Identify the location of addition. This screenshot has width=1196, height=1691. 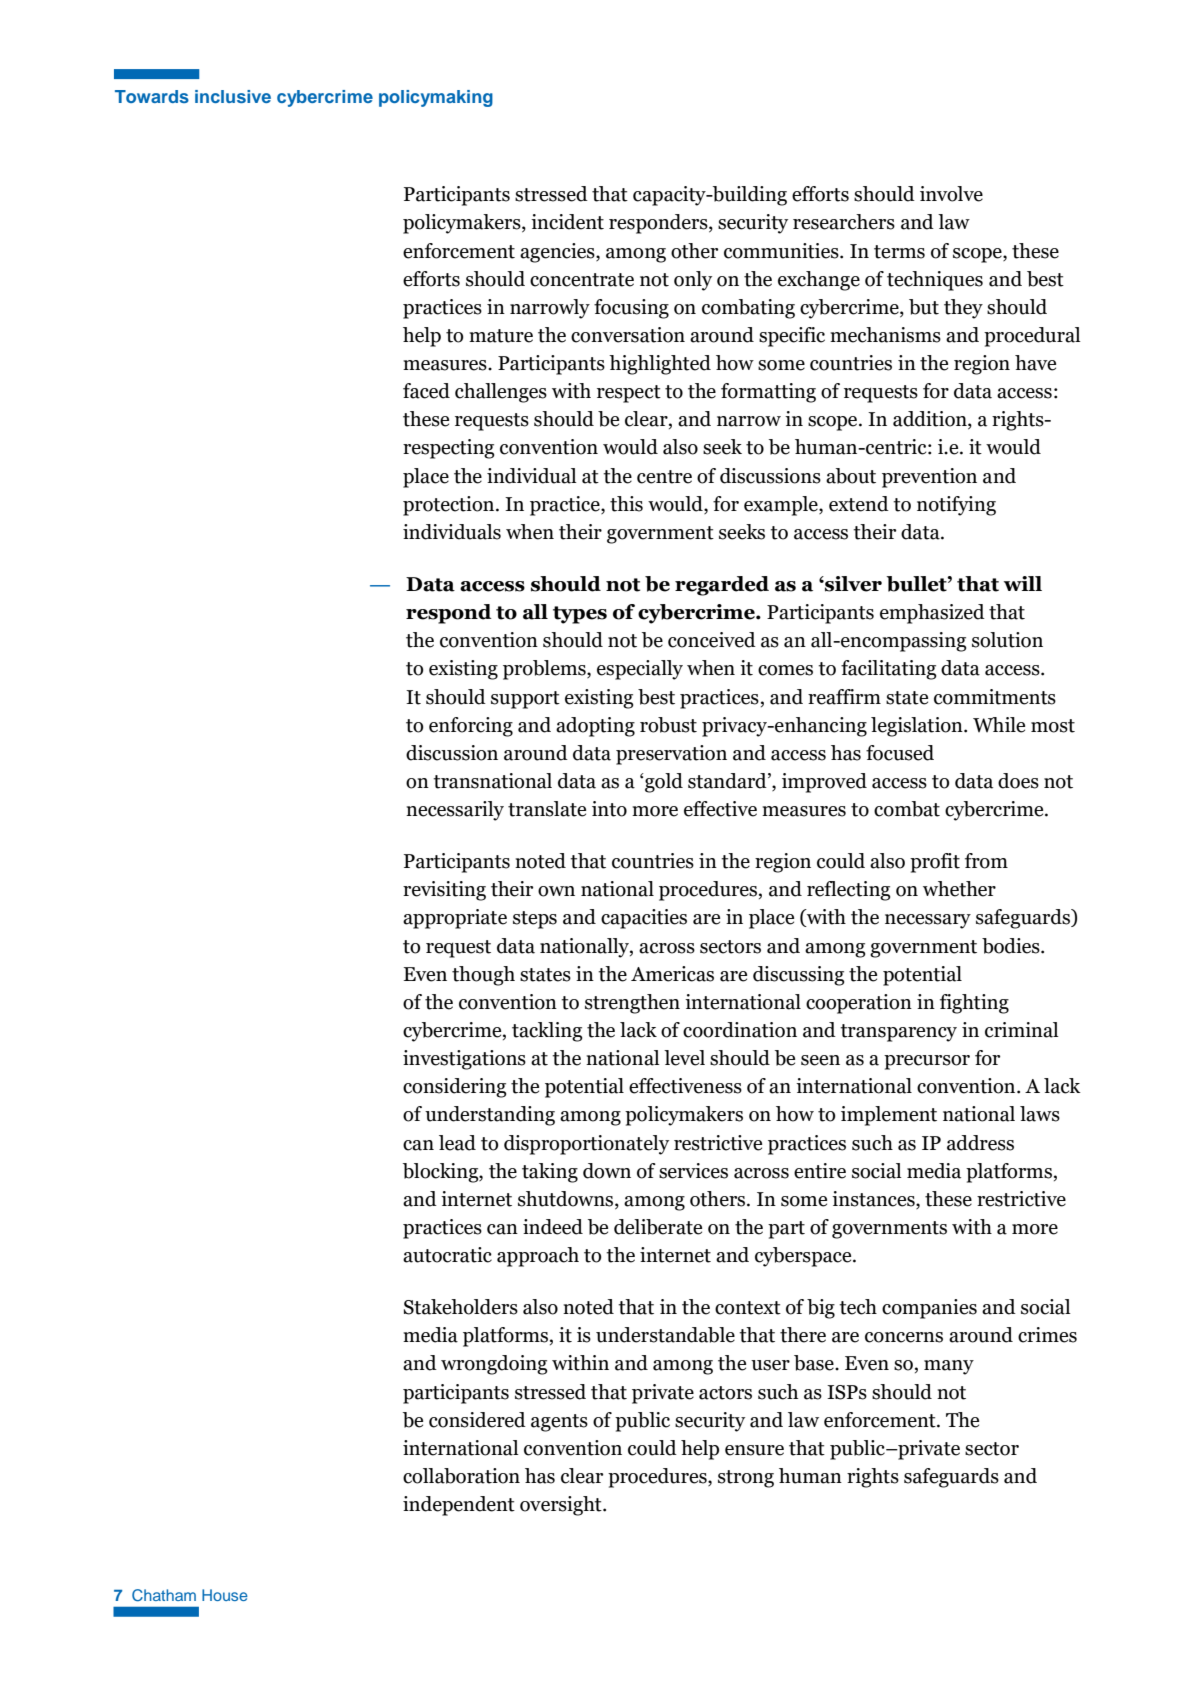
(931, 420).
